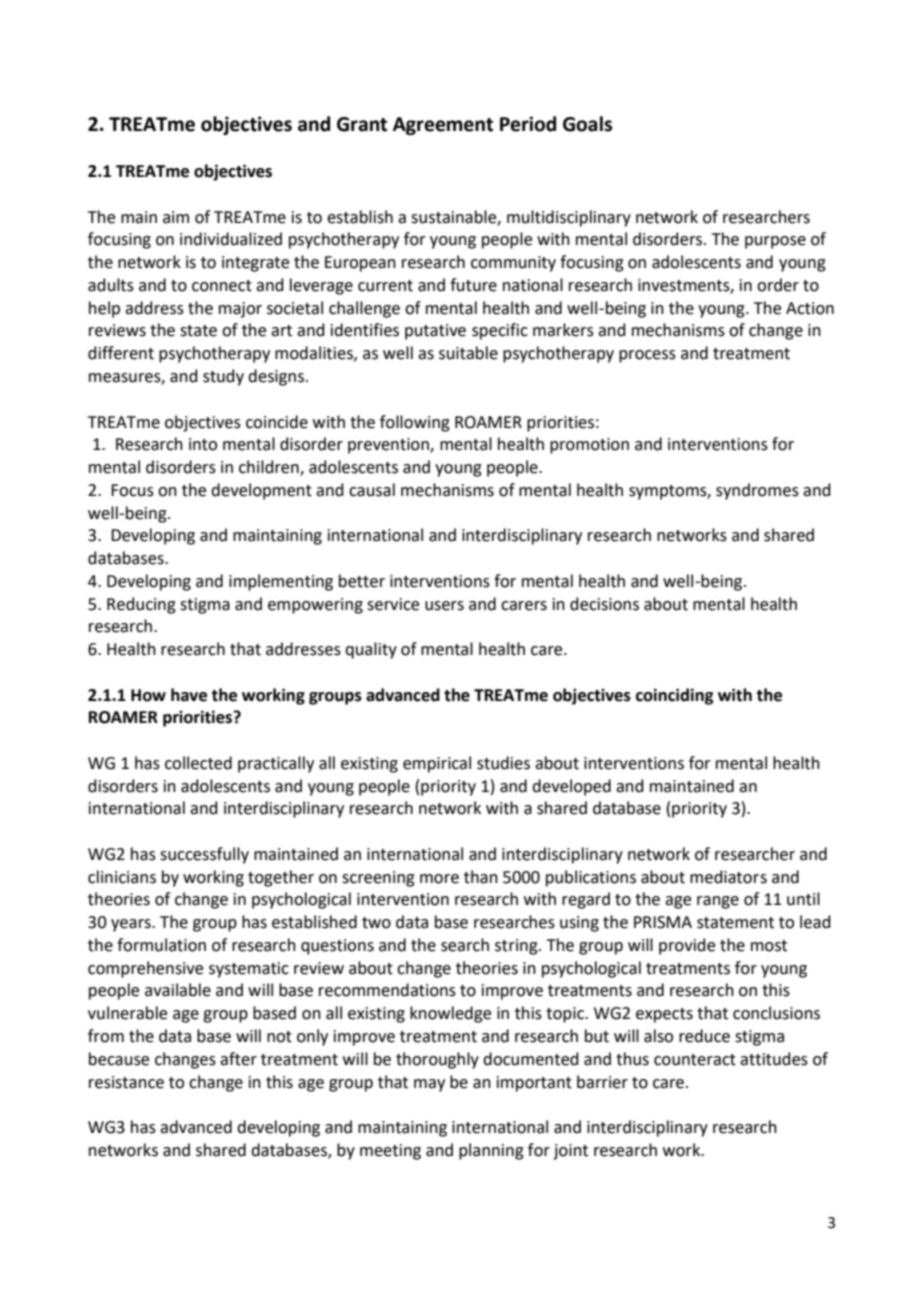 The image size is (924, 1308). Describe the element at coordinates (444, 606) in the screenshot. I see `users` at that location.
